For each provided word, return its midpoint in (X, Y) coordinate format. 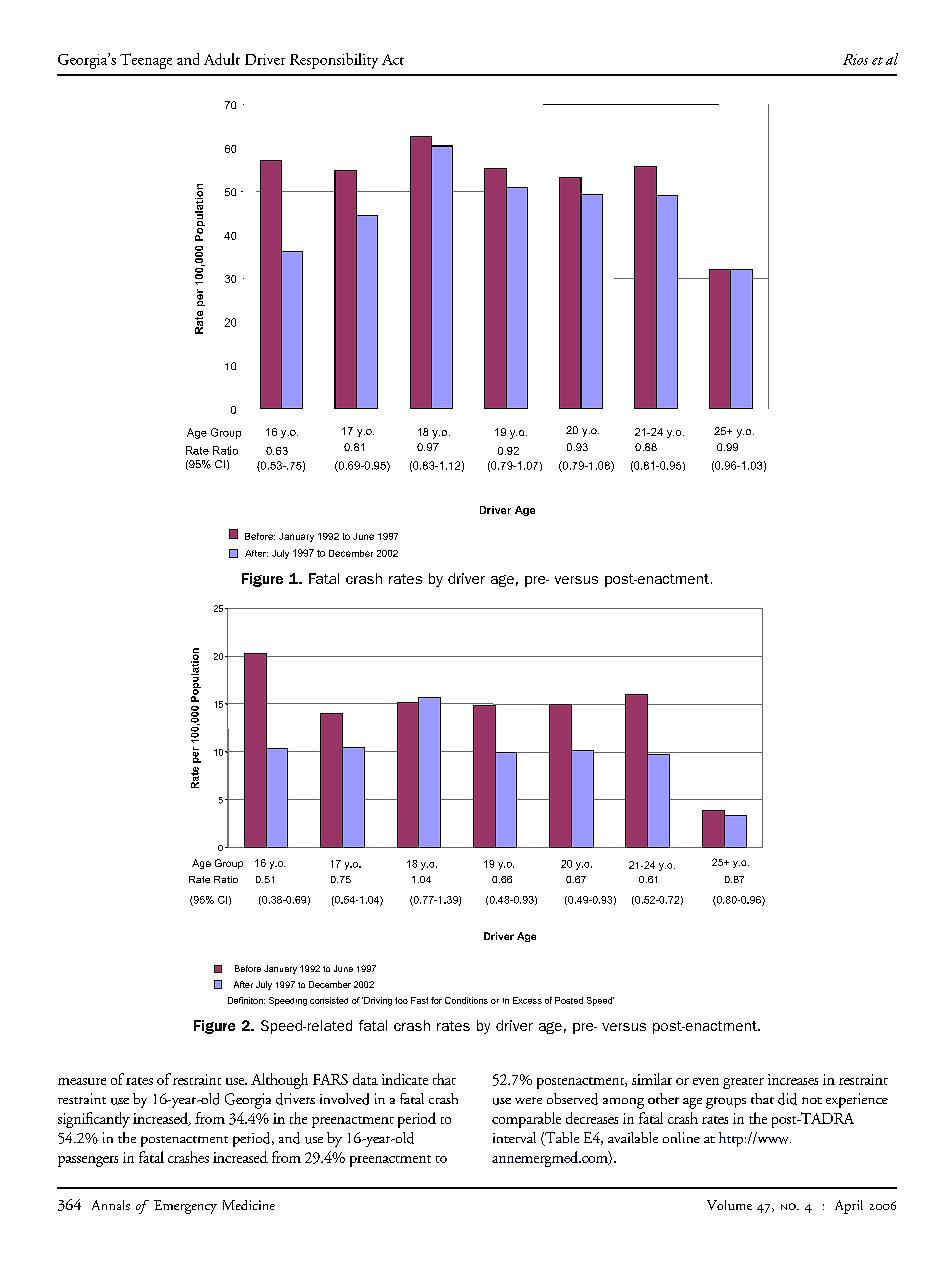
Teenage (146, 61)
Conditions (466, 1000)
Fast (419, 1000)
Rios (855, 59)
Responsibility (334, 61)
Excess (527, 1000)
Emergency (185, 1207)
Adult (222, 59)
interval (514, 1137)
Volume (729, 1205)
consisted (329, 1000)
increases (793, 1079)
